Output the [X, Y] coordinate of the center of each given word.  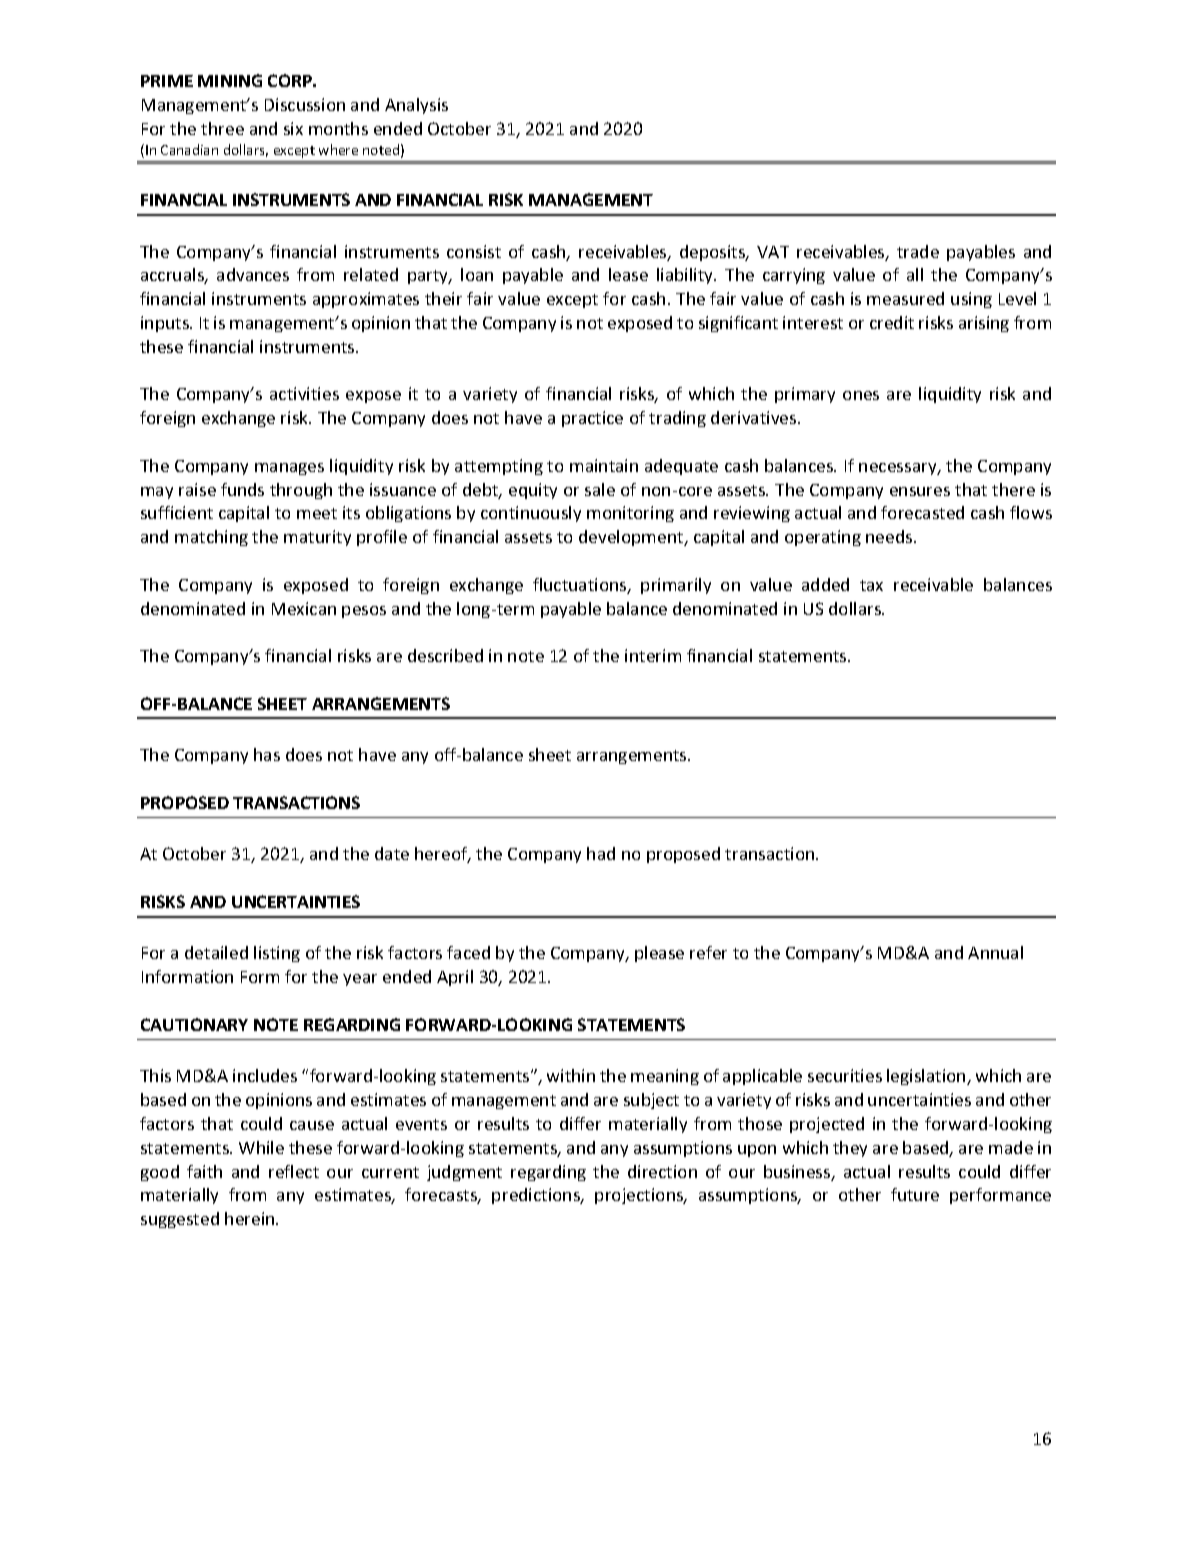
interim [653, 655]
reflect [294, 1171]
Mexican [304, 608]
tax [871, 585]
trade [918, 251]
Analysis [416, 106]
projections [640, 1196]
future [915, 1194]
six [293, 128]
